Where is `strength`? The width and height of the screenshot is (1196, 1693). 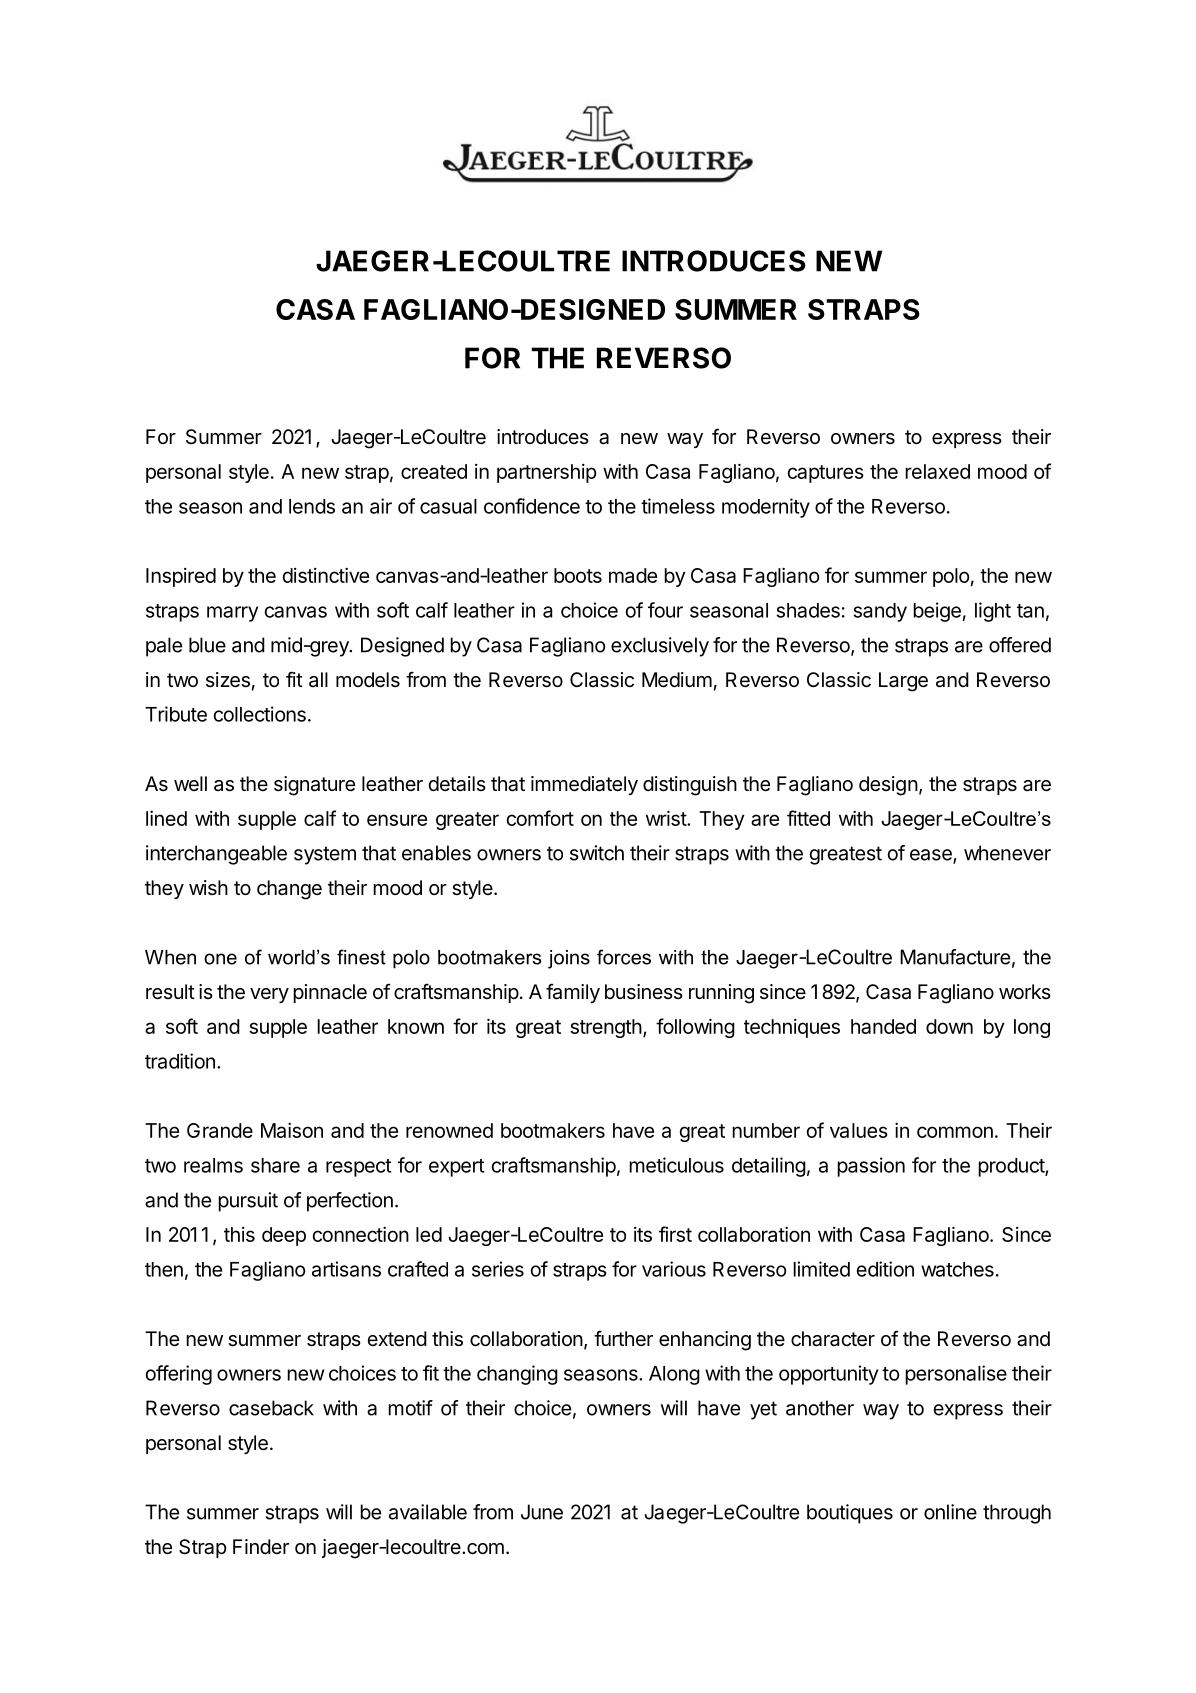 strength is located at coordinates (606, 1028).
